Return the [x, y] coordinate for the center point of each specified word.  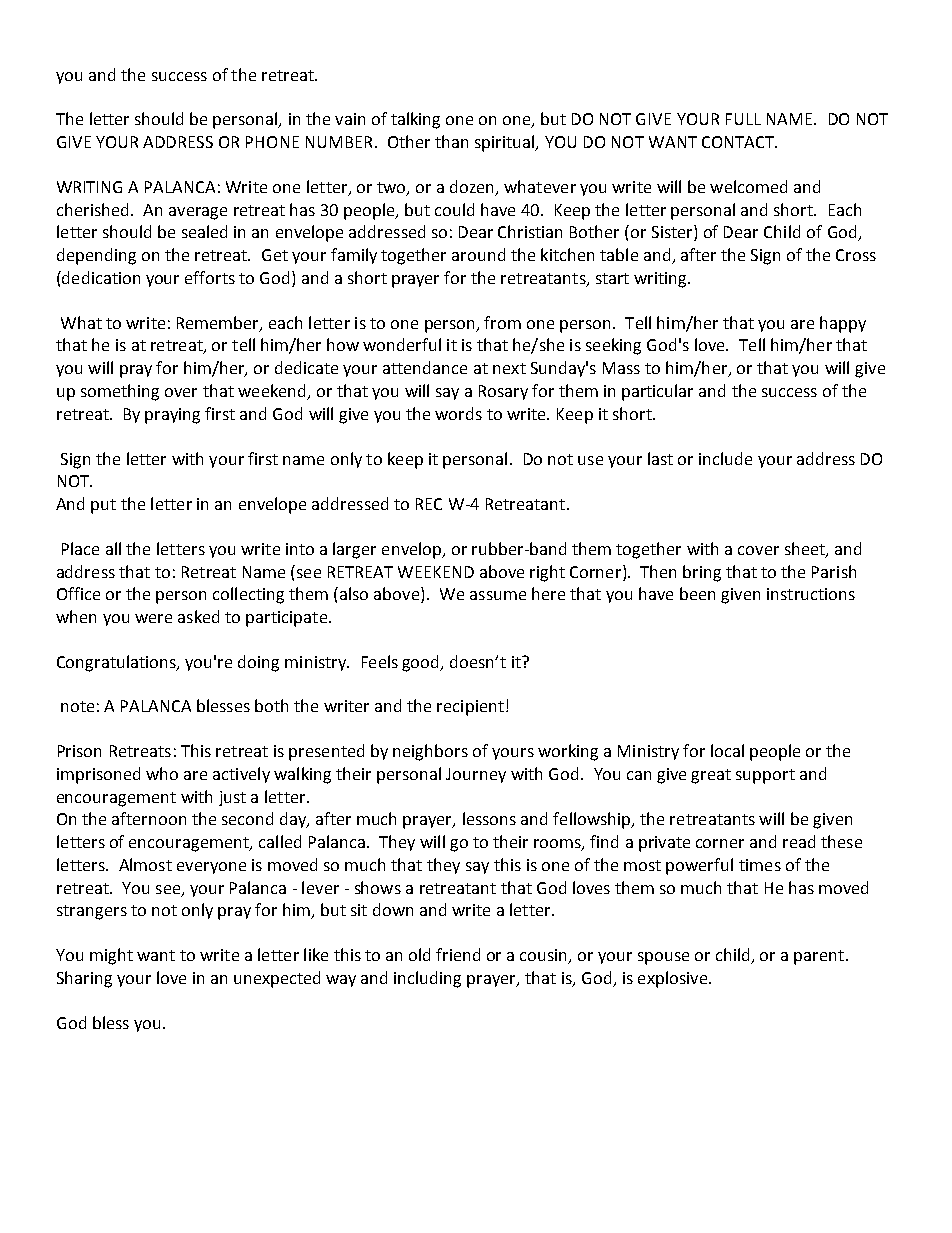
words [458, 413]
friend [458, 954]
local [727, 750]
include [725, 458]
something [120, 392]
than [451, 141]
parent [820, 957]
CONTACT [739, 142]
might [111, 956]
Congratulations [117, 663]
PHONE [272, 142]
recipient [470, 708]
